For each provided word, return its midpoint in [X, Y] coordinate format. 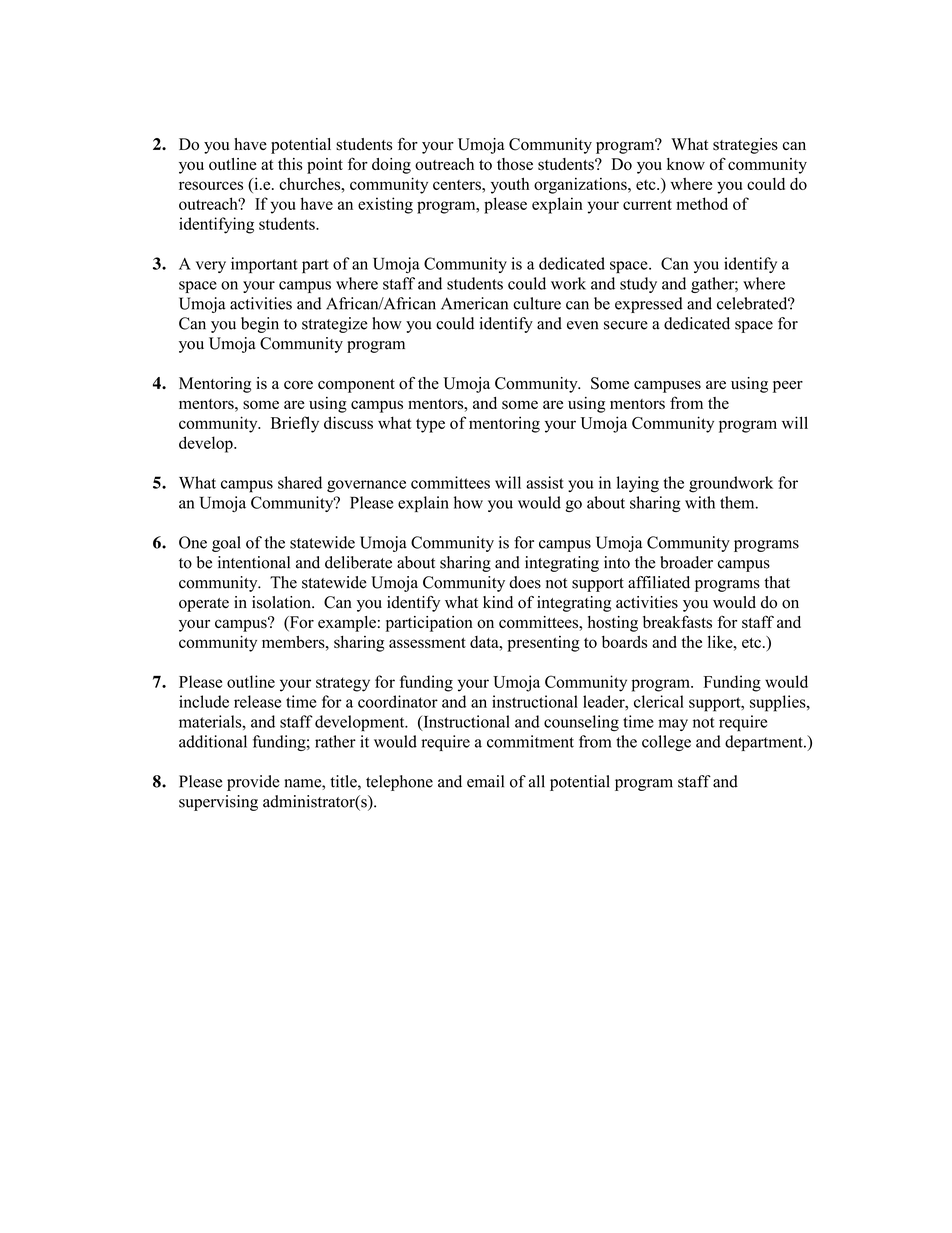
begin [260, 325]
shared [300, 482]
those [515, 164]
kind [498, 602]
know [686, 164]
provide [253, 783]
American [474, 303]
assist [545, 482]
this [290, 164]
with [700, 502]
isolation [282, 602]
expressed [649, 305]
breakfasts [677, 622]
